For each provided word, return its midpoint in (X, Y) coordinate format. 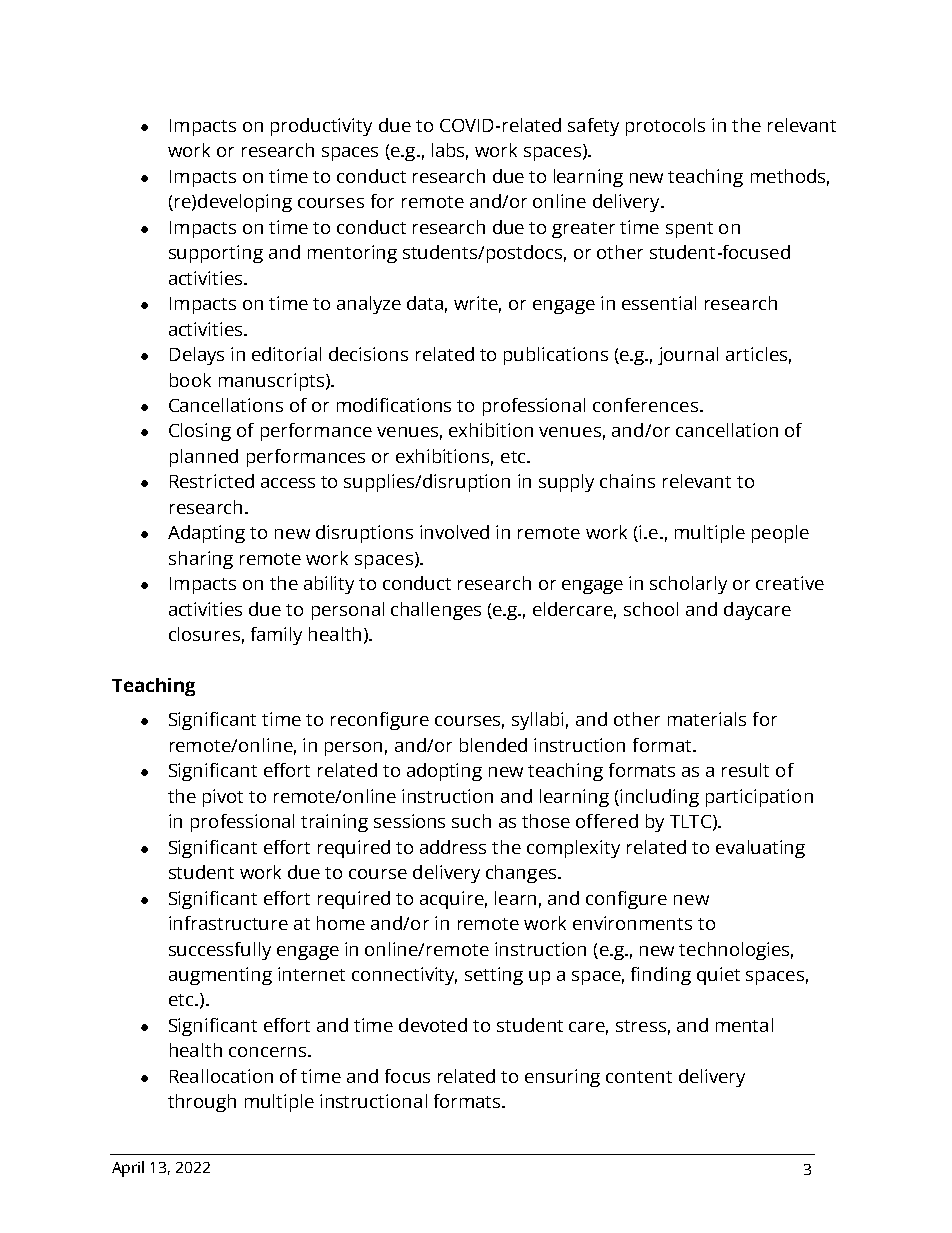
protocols (665, 127)
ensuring (562, 1078)
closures (204, 634)
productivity (321, 127)
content (639, 1077)
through (202, 1103)
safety (593, 127)
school (651, 609)
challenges (436, 611)
